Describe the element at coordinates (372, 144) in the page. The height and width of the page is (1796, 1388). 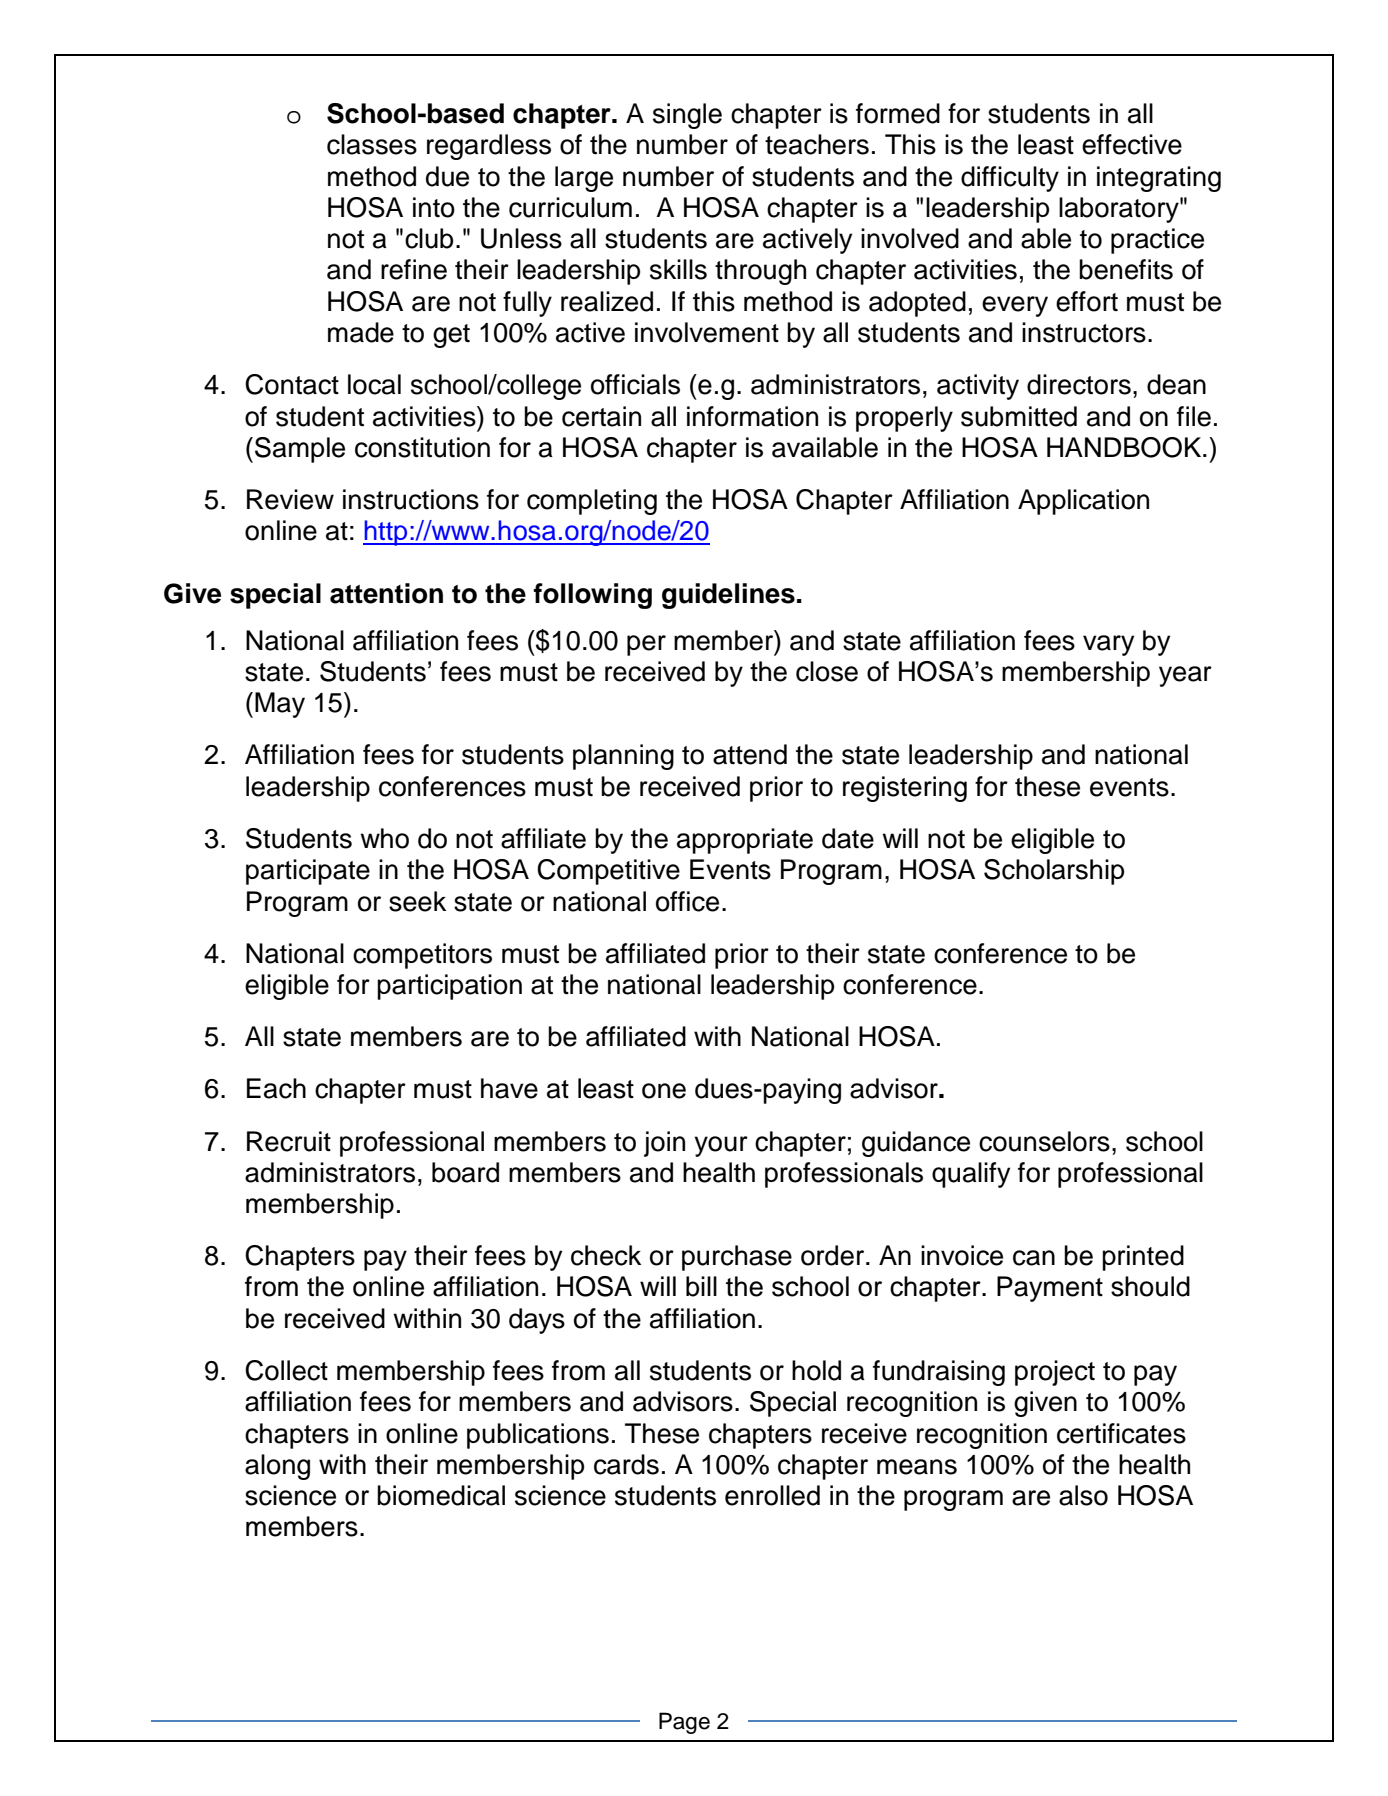
I see `classes` at that location.
